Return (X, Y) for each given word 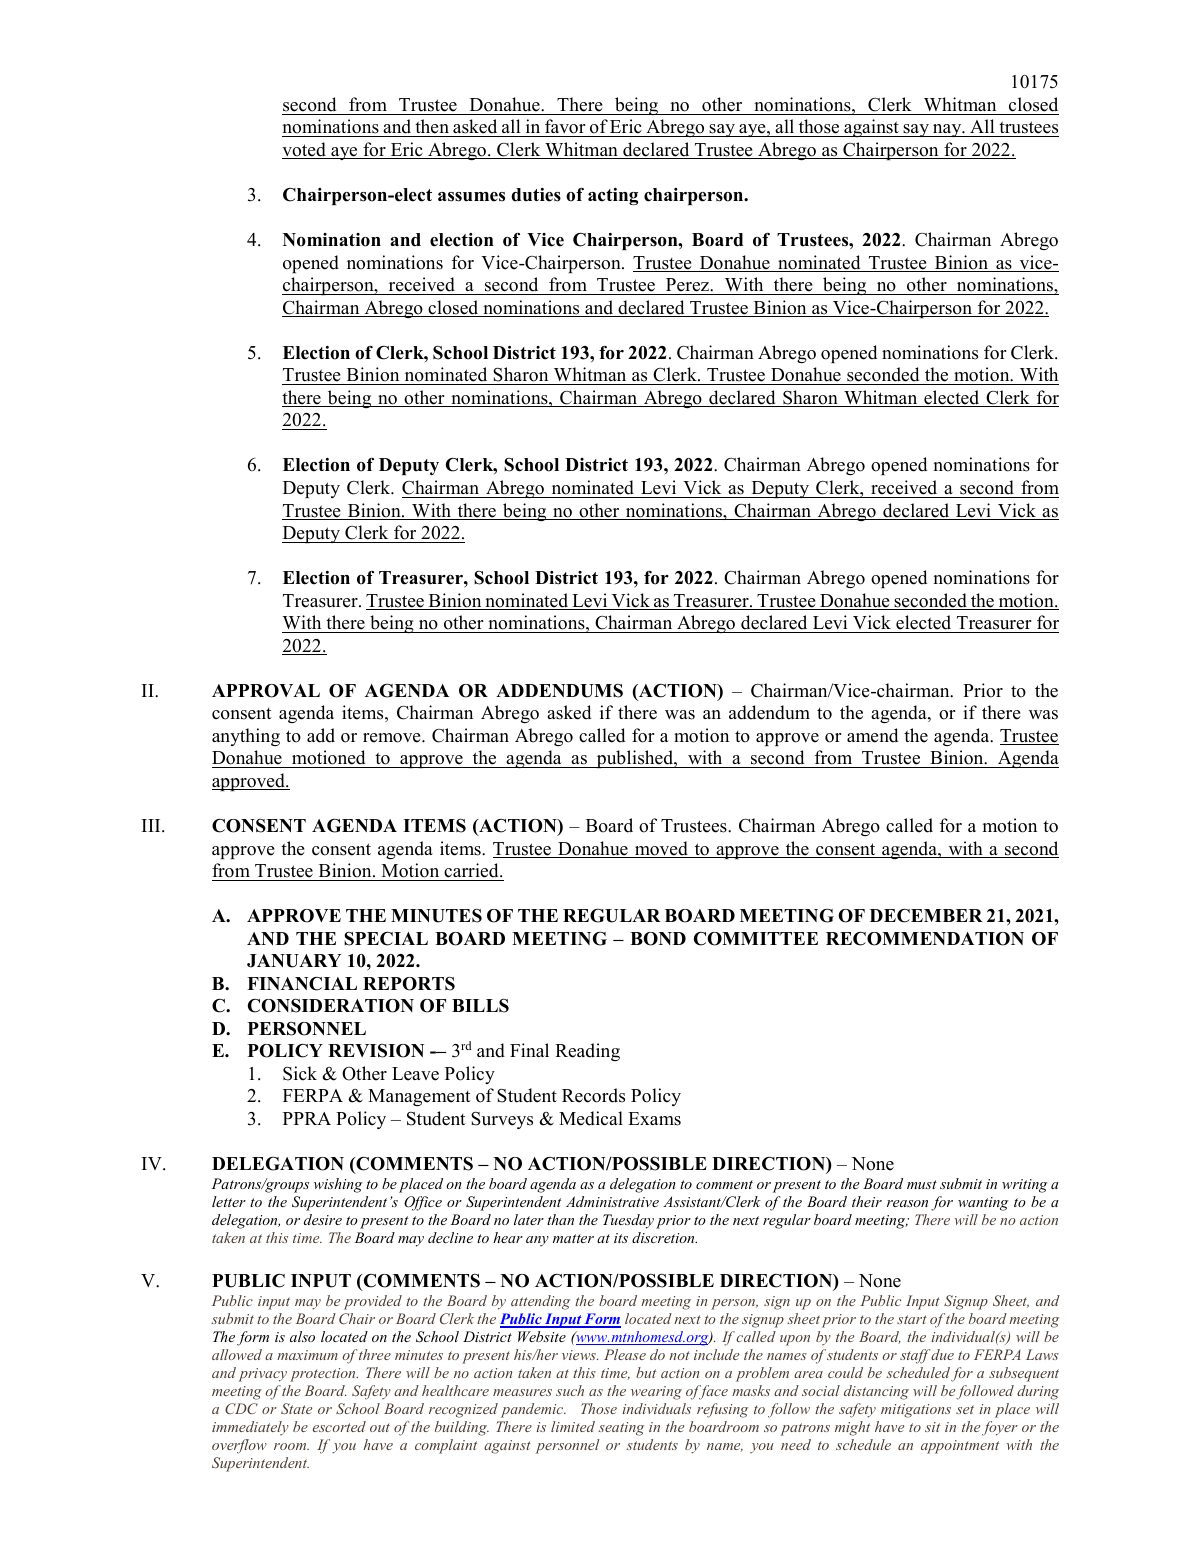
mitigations (916, 1411)
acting (613, 196)
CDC (241, 1408)
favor (565, 128)
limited (573, 1426)
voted (305, 150)
